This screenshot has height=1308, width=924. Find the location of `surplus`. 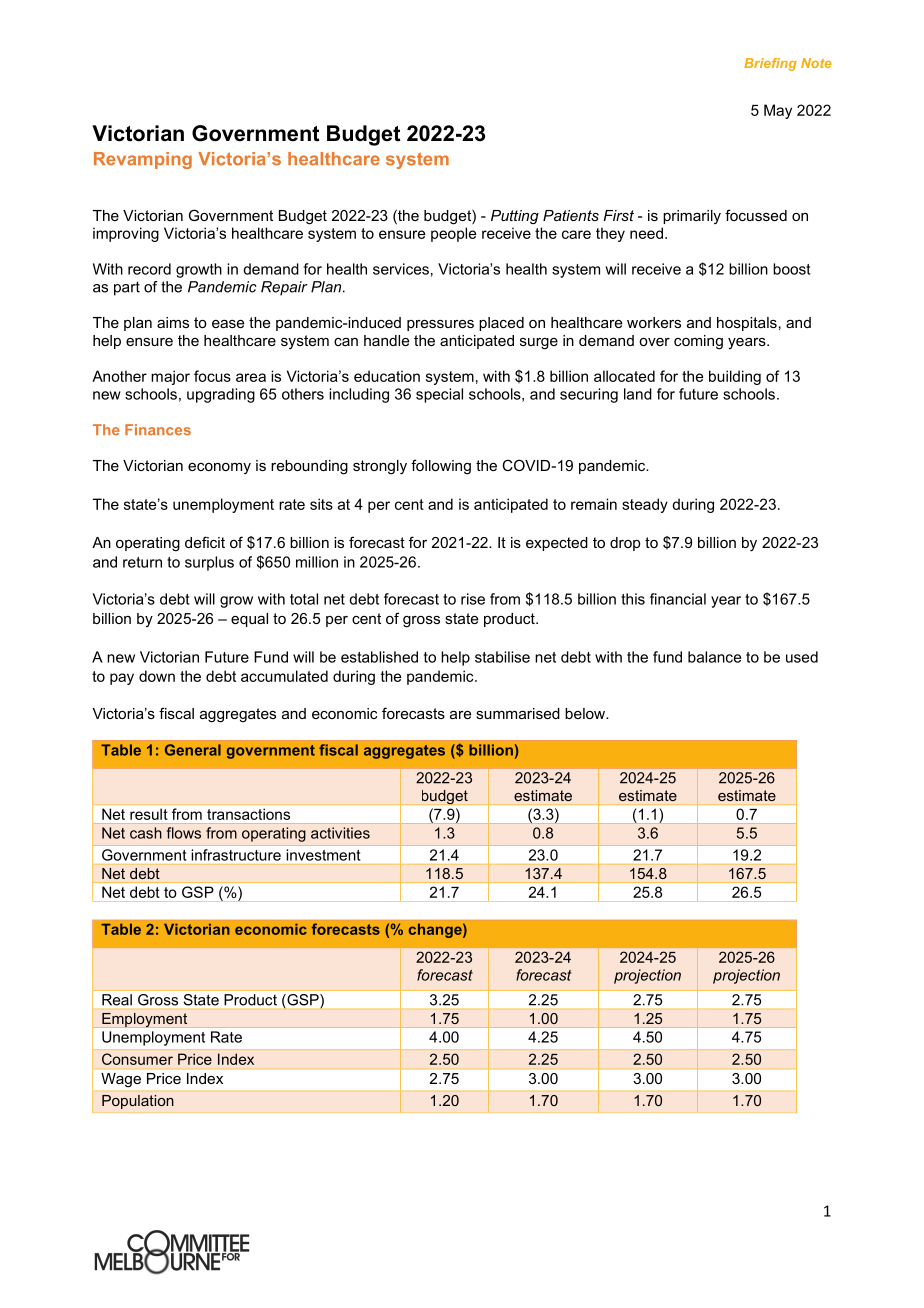

surplus is located at coordinates (209, 563).
